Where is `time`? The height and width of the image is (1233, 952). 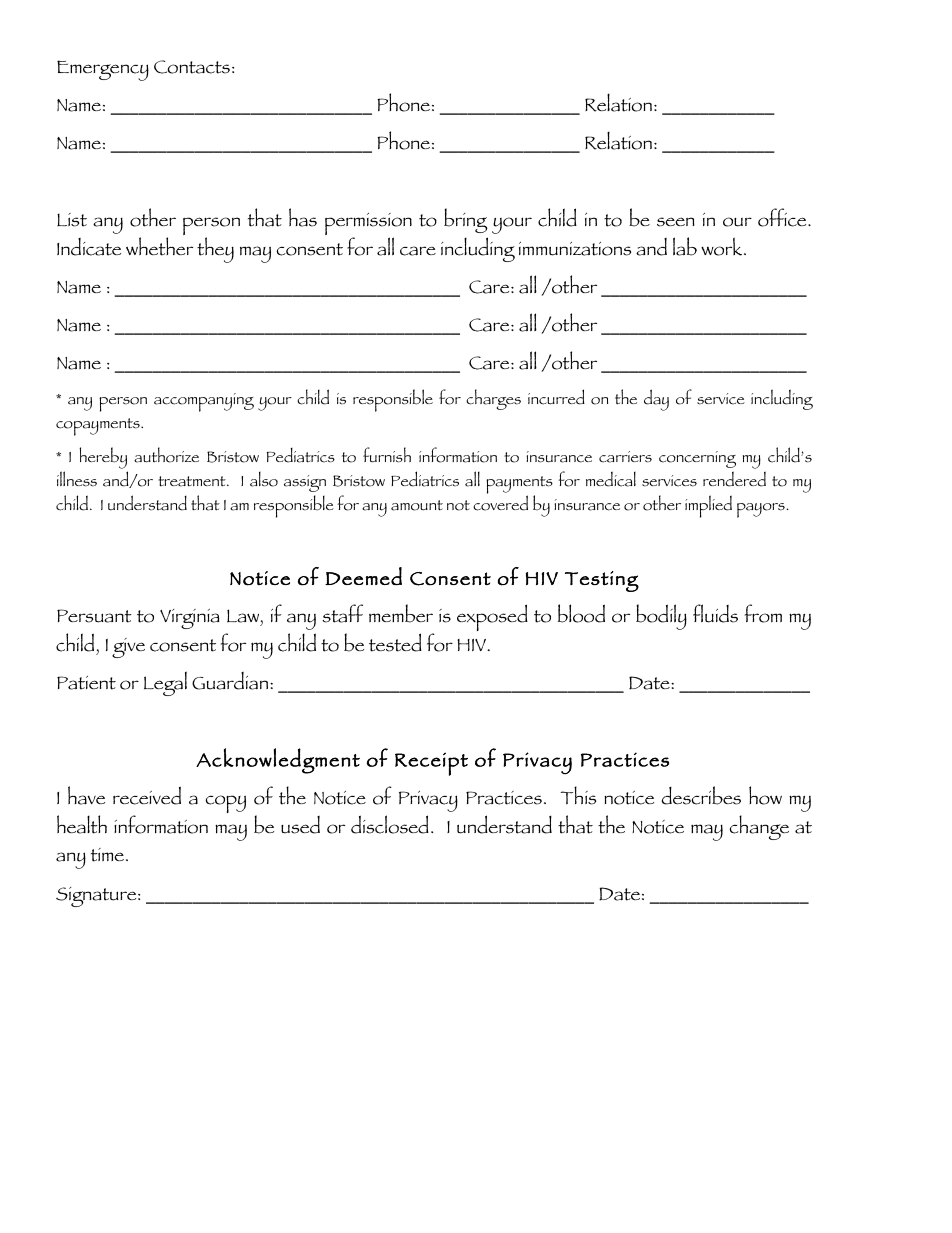 time is located at coordinates (107, 855).
